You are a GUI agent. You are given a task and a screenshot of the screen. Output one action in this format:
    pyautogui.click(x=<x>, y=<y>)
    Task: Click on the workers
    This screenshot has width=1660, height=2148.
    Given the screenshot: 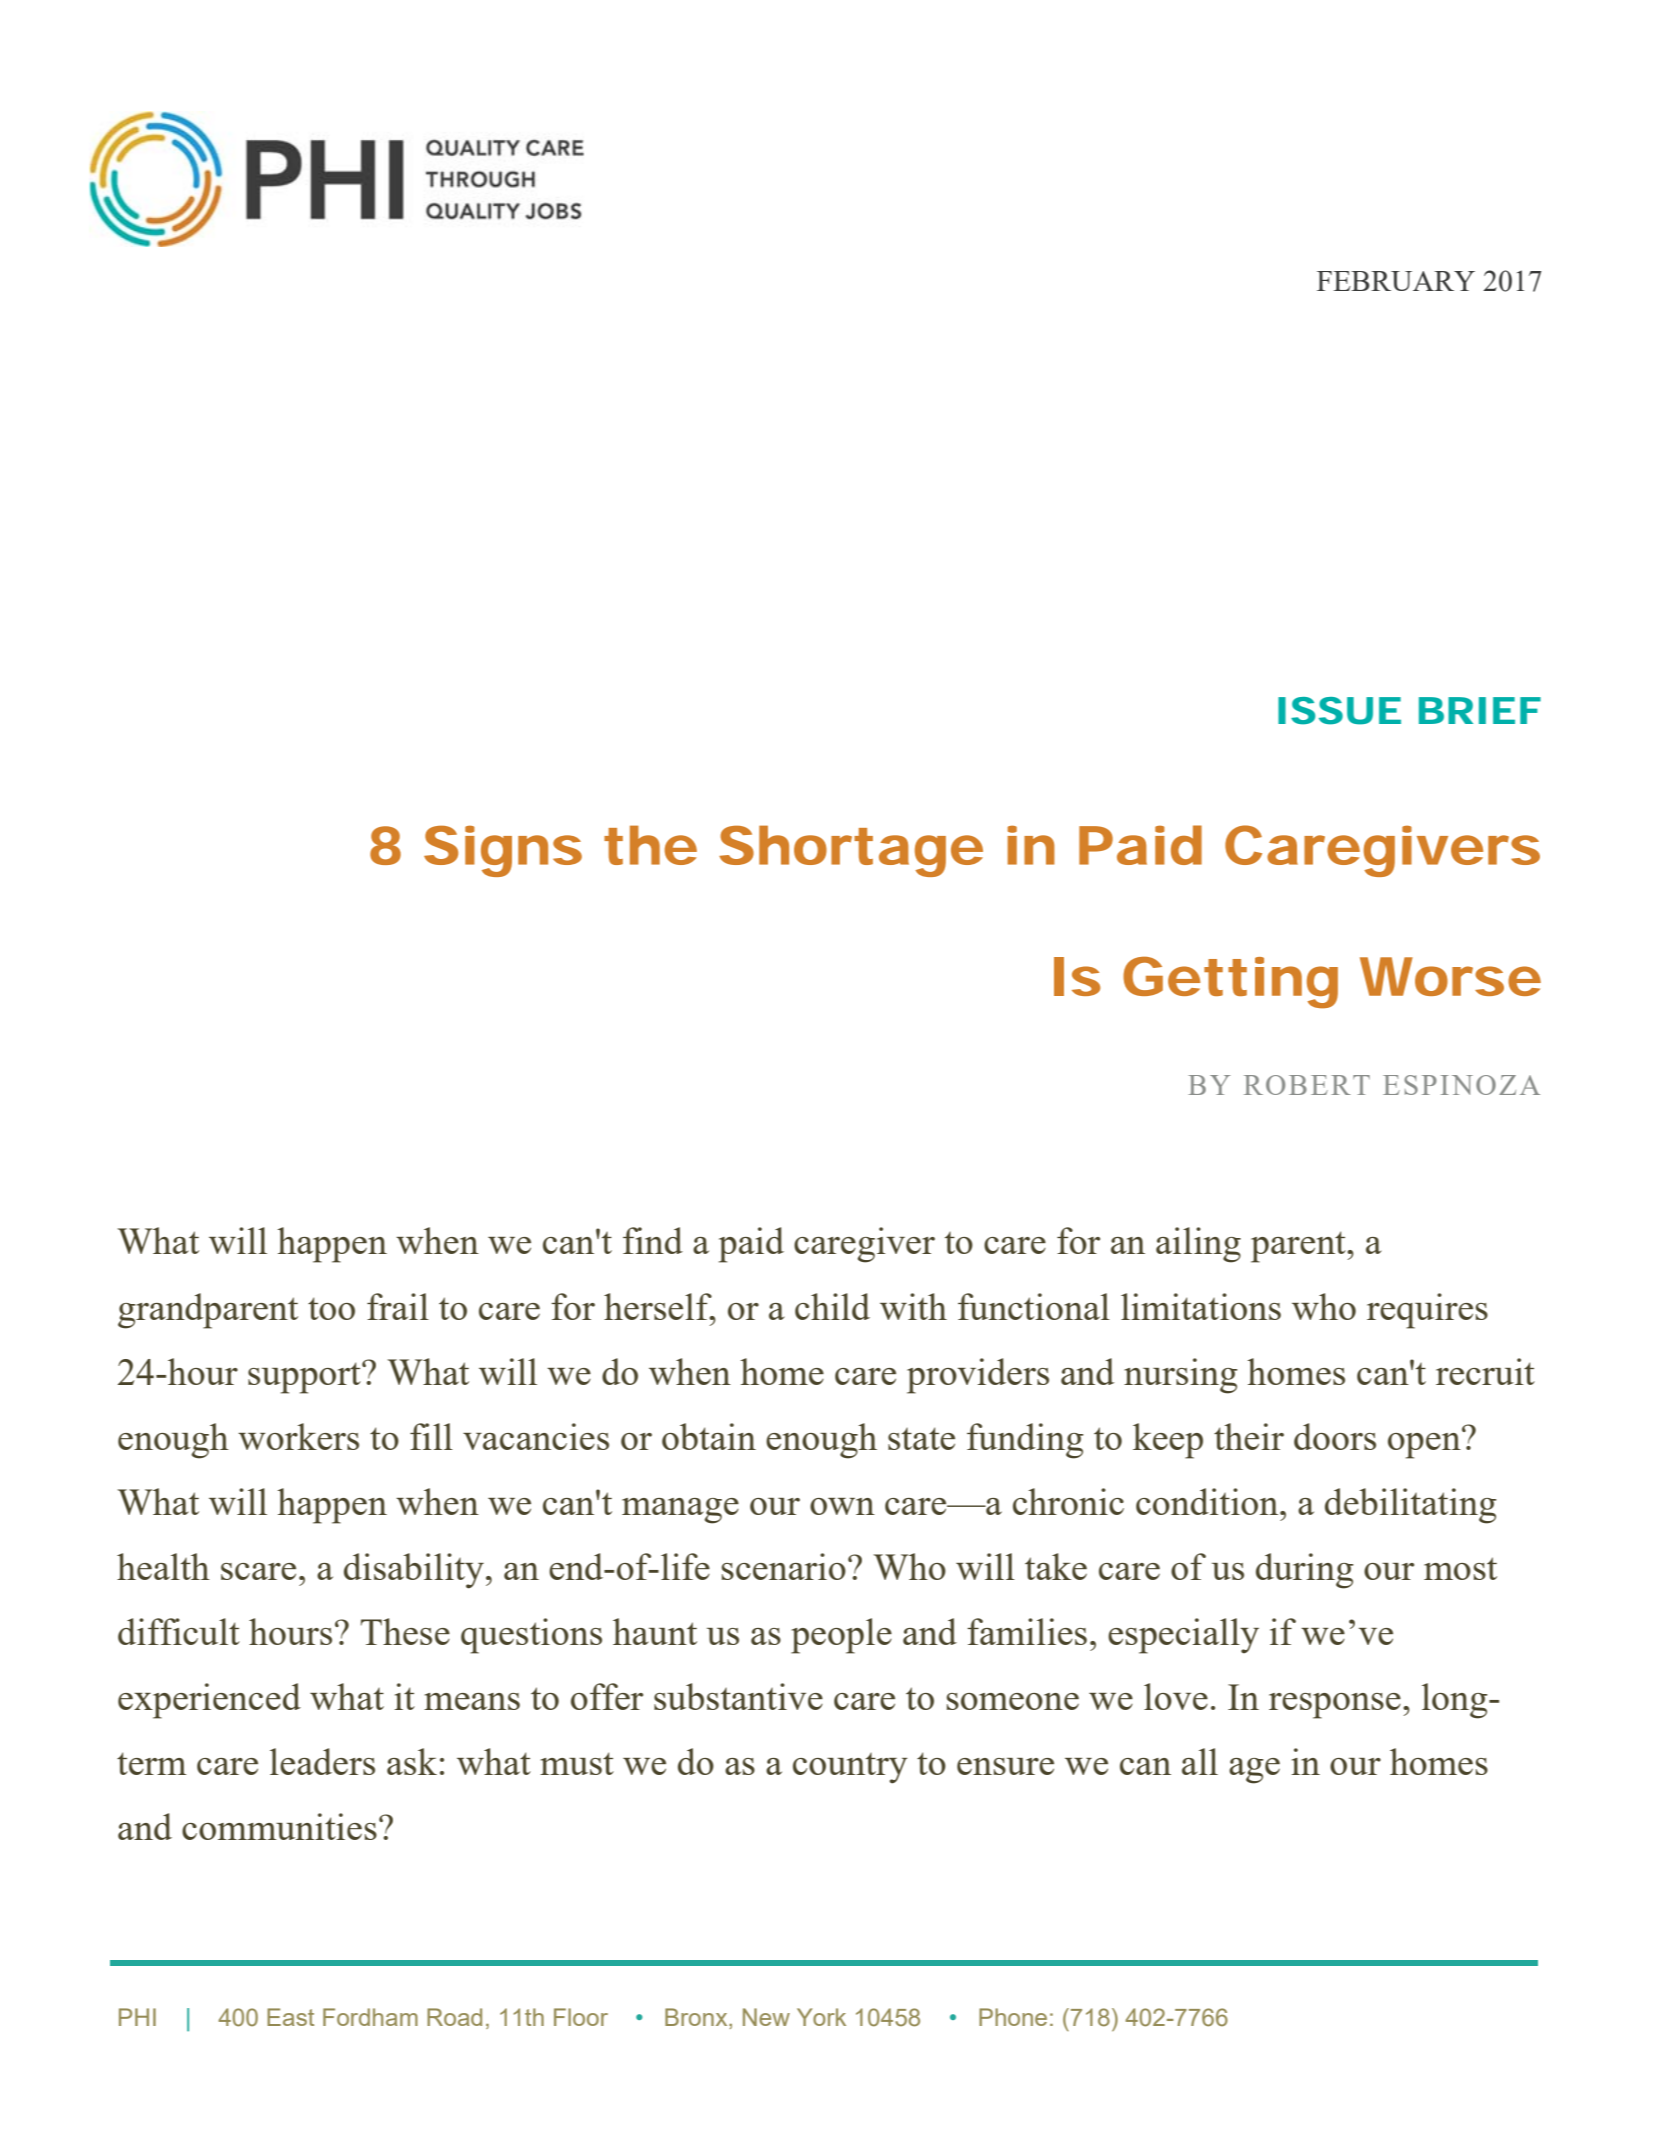 What is the action you would take?
    pyautogui.click(x=298, y=1436)
